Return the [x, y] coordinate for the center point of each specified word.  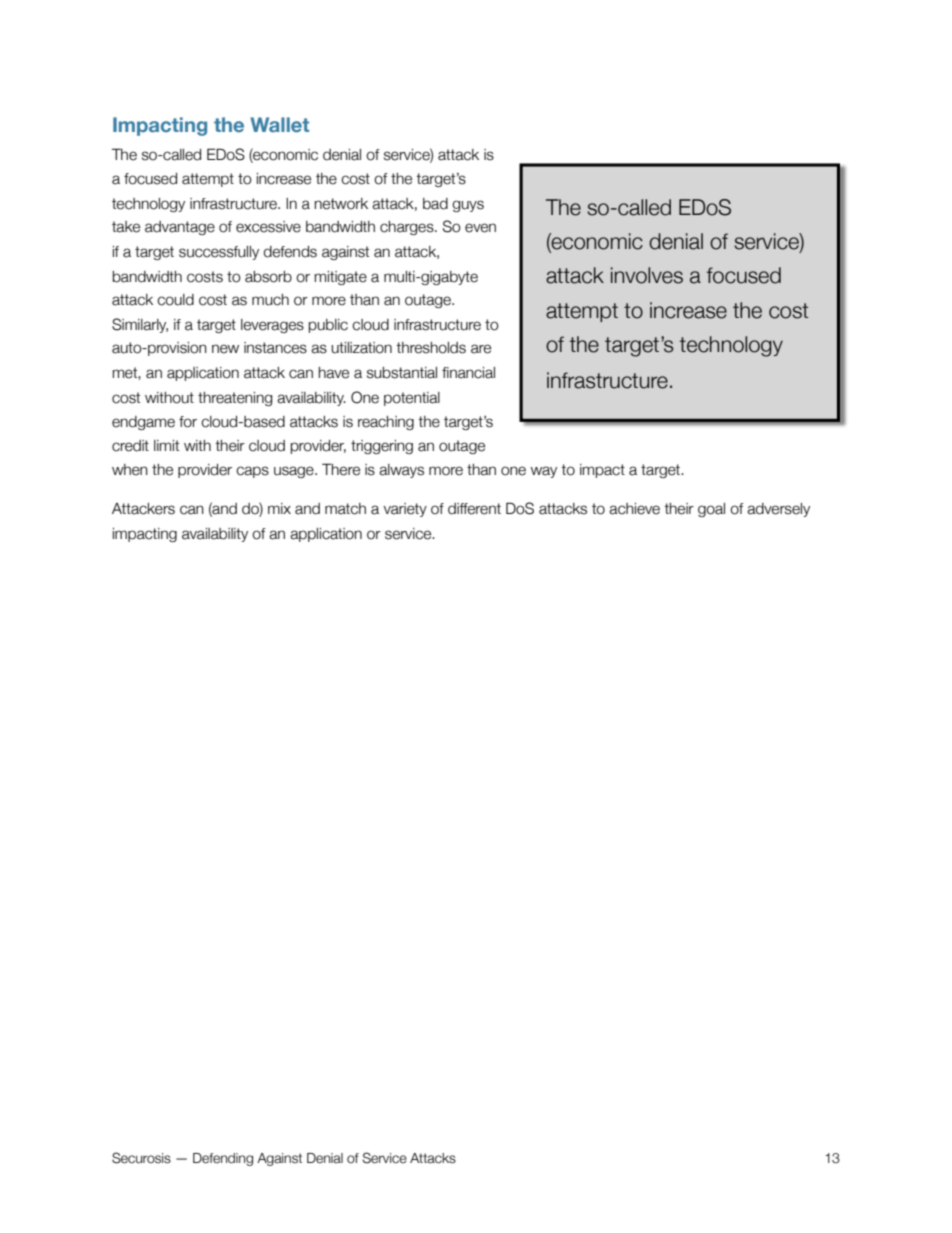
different [474, 509]
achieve [634, 509]
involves [647, 275]
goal [711, 510]
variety [405, 510]
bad [435, 204]
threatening [235, 399]
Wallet [279, 124]
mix [279, 508]
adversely [778, 510]
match [345, 509]
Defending [223, 1159]
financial [468, 373]
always [401, 471]
